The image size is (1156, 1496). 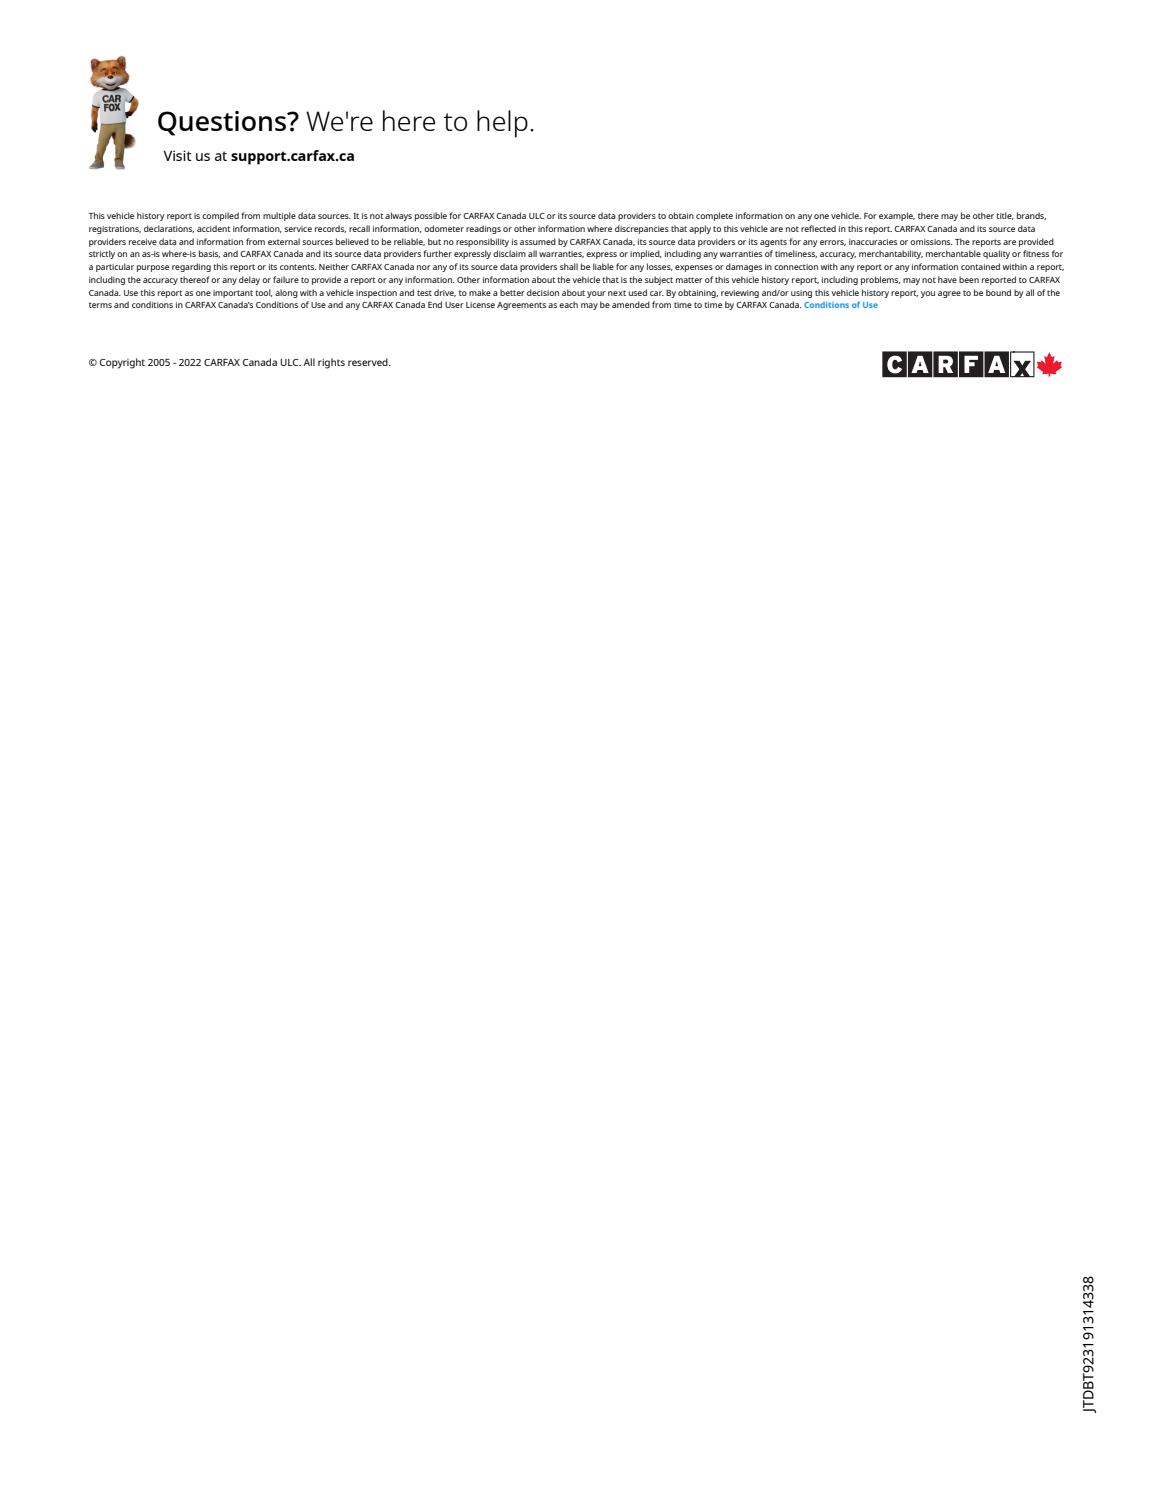 I want to click on reserved, so click(x=369, y=362).
